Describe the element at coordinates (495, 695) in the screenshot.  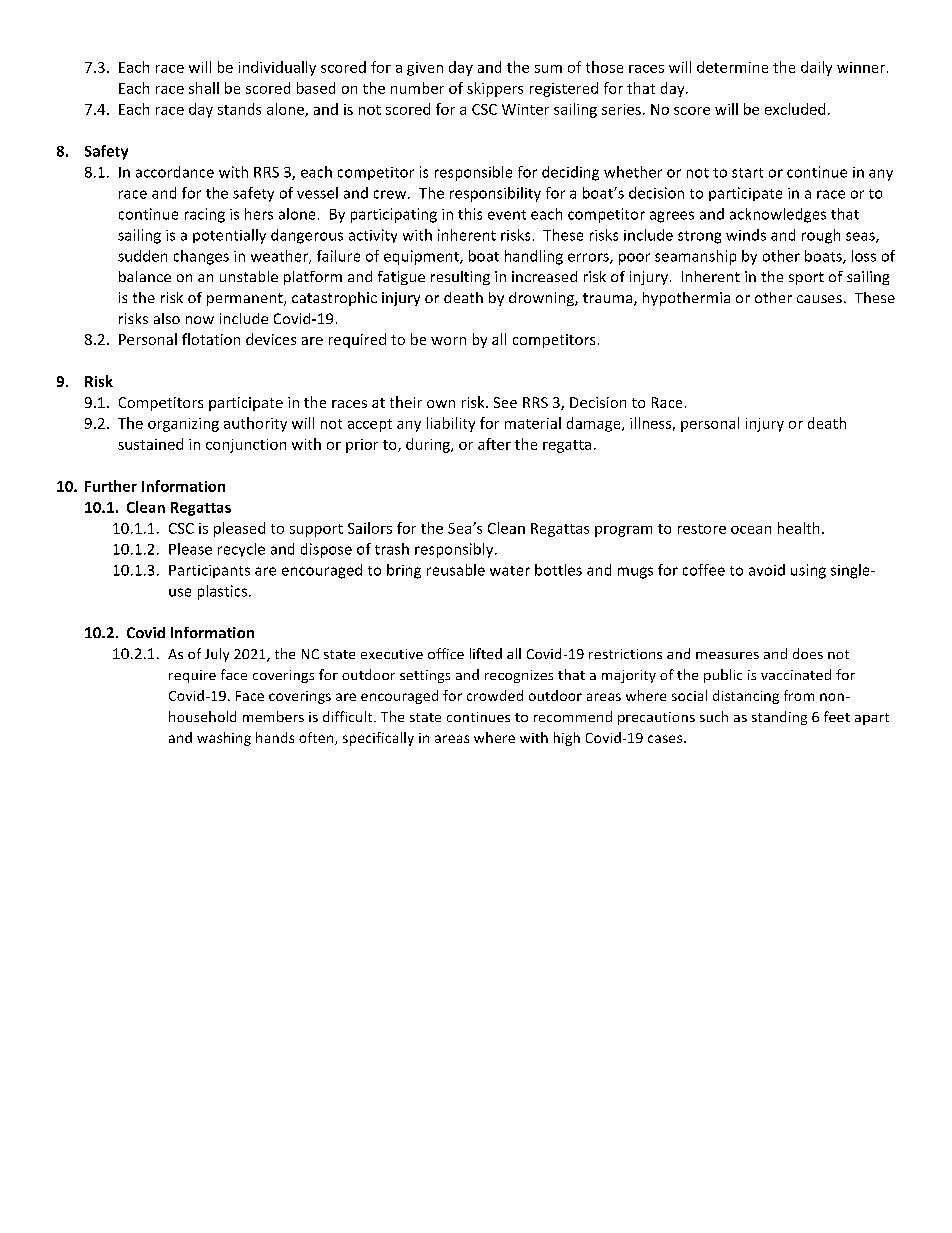
I see `crowded` at that location.
